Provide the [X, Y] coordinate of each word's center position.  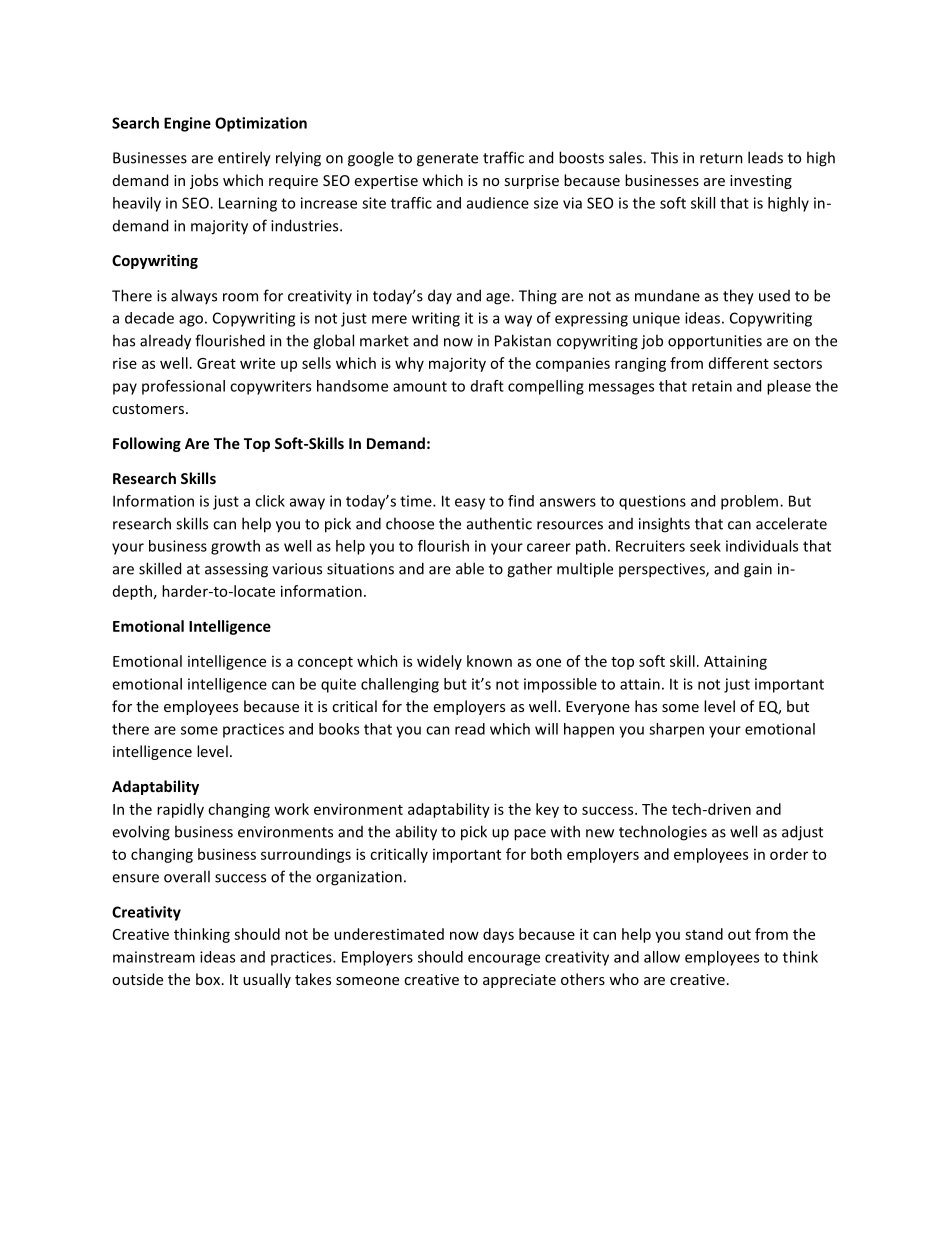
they [738, 297]
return [721, 158]
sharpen [676, 730]
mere [389, 319]
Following [147, 444]
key [547, 810]
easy [470, 504]
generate [447, 160]
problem [751, 502]
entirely [244, 159]
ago [191, 321]
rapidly [180, 810]
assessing [236, 570]
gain [758, 570]
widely [439, 662]
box [209, 979]
